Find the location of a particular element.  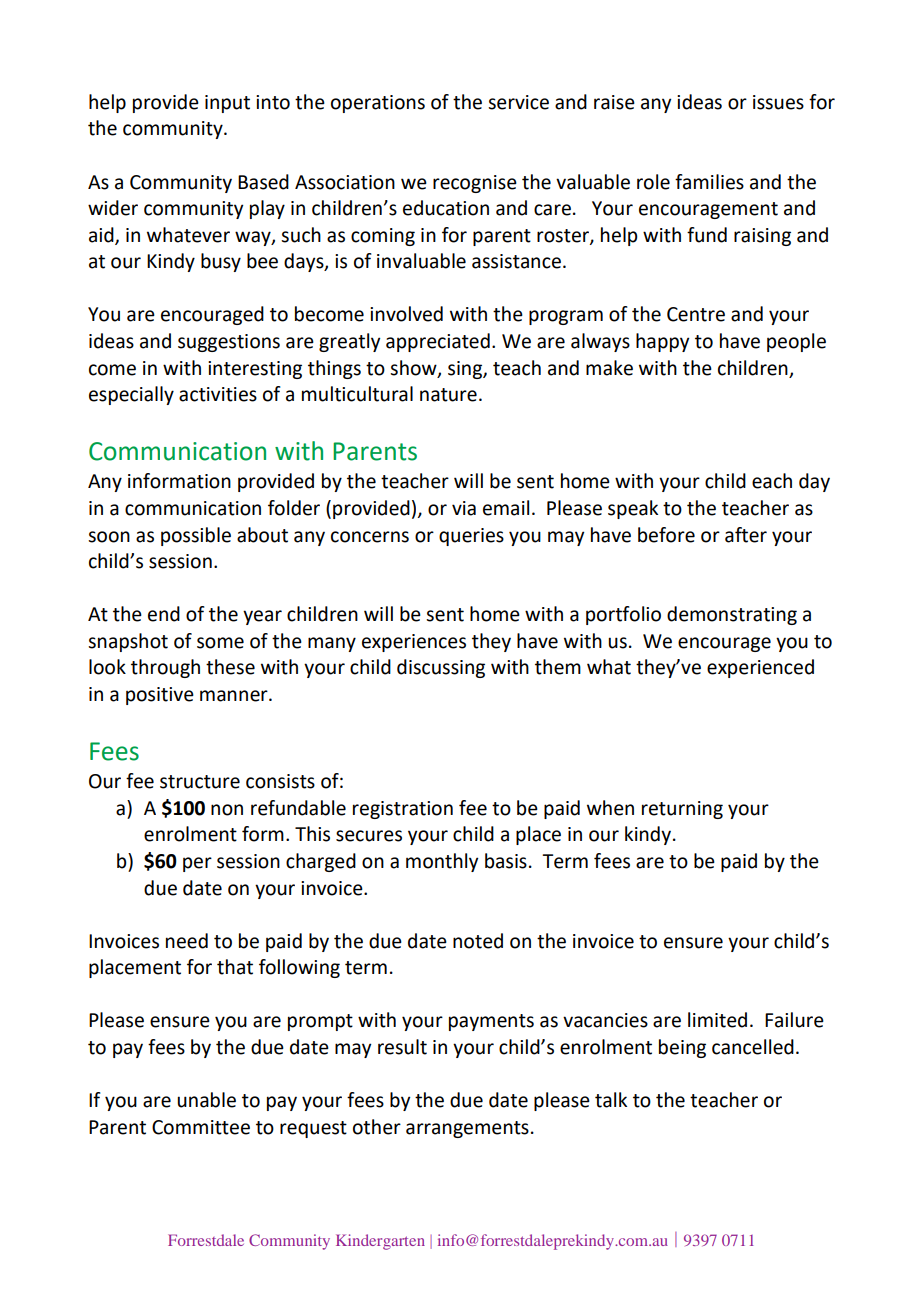

experienced is located at coordinates (760, 668).
